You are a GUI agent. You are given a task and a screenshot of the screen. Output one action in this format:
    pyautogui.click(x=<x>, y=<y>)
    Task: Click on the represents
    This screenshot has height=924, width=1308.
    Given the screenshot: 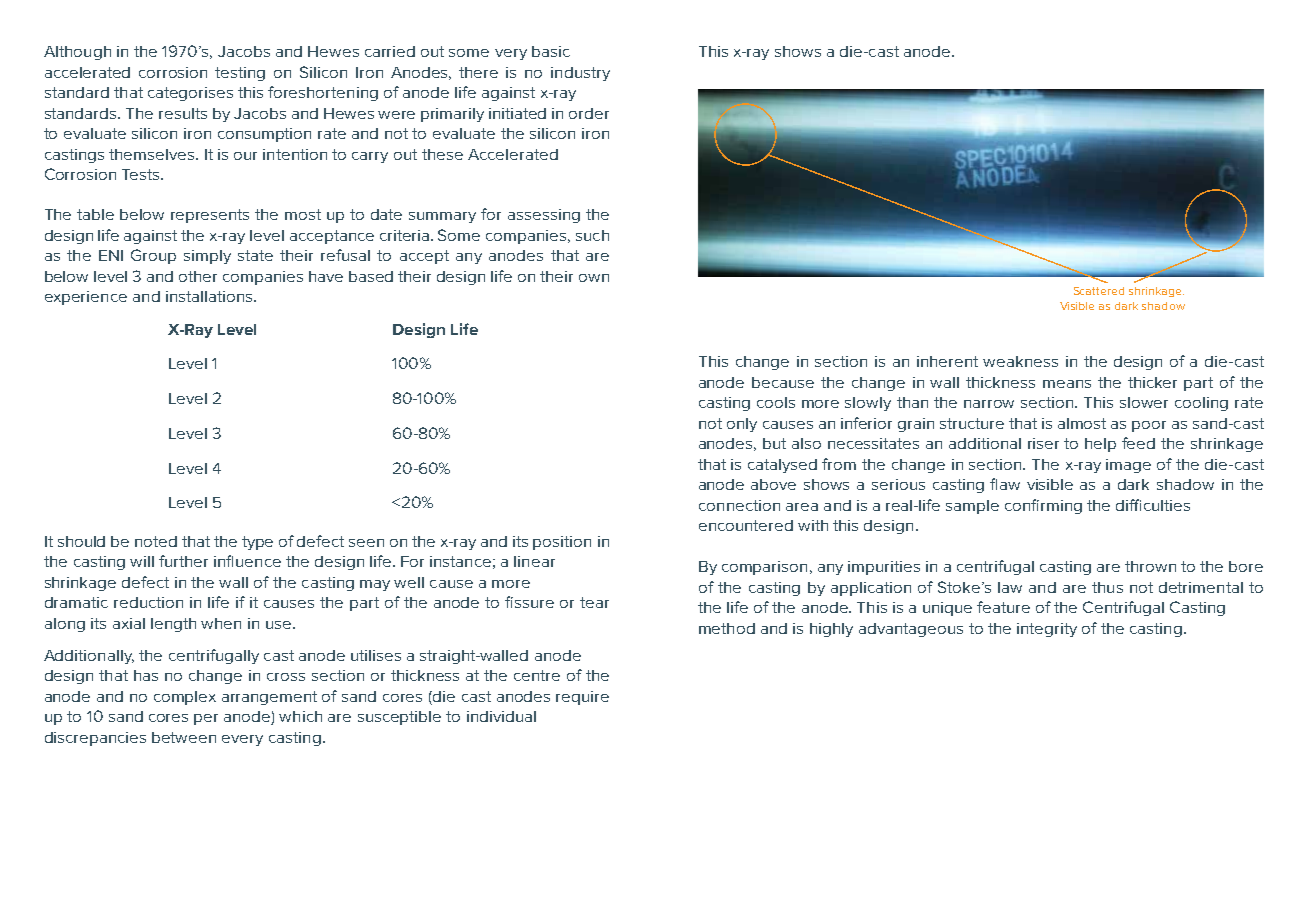 What is the action you would take?
    pyautogui.click(x=210, y=216)
